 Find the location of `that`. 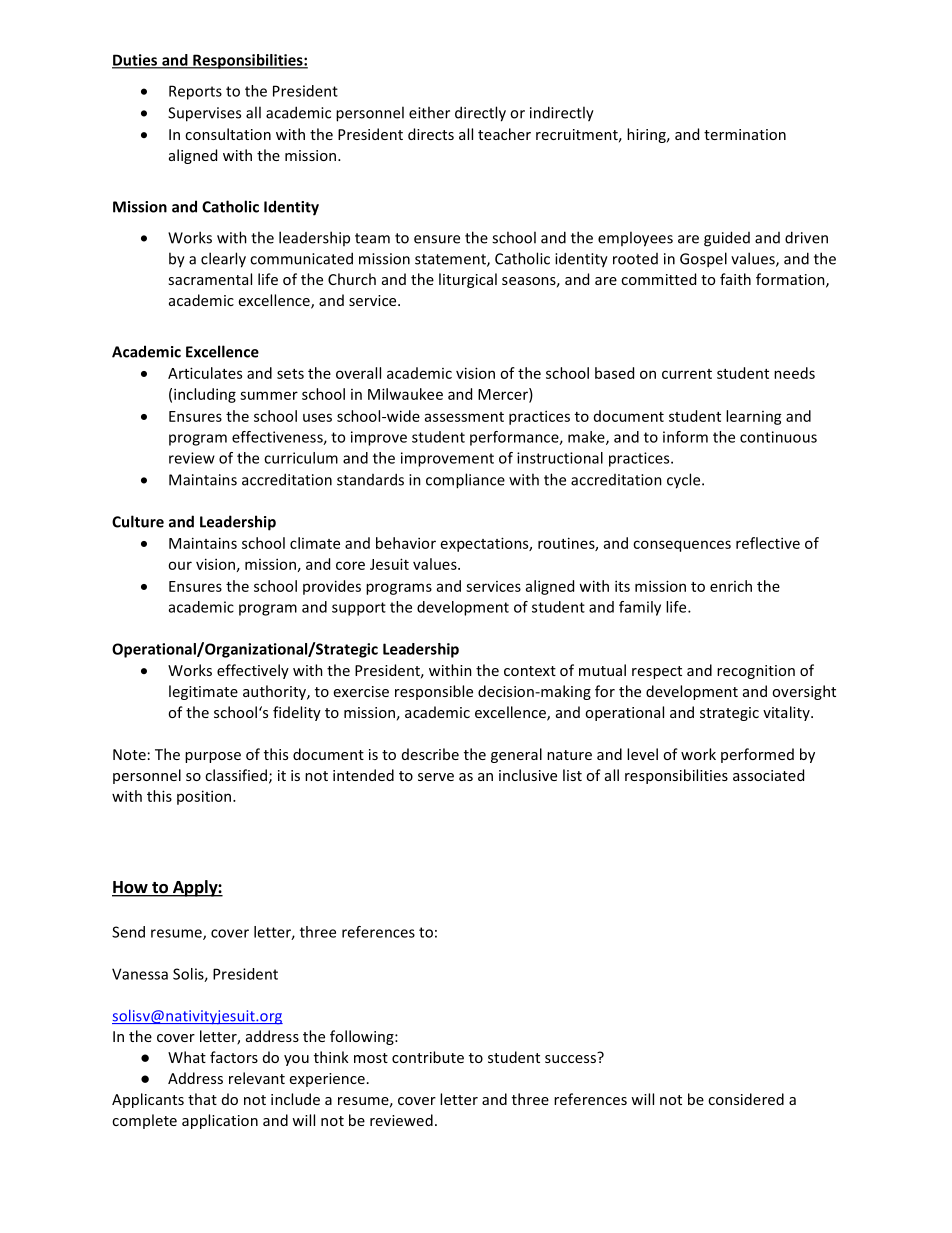

that is located at coordinates (202, 1099).
